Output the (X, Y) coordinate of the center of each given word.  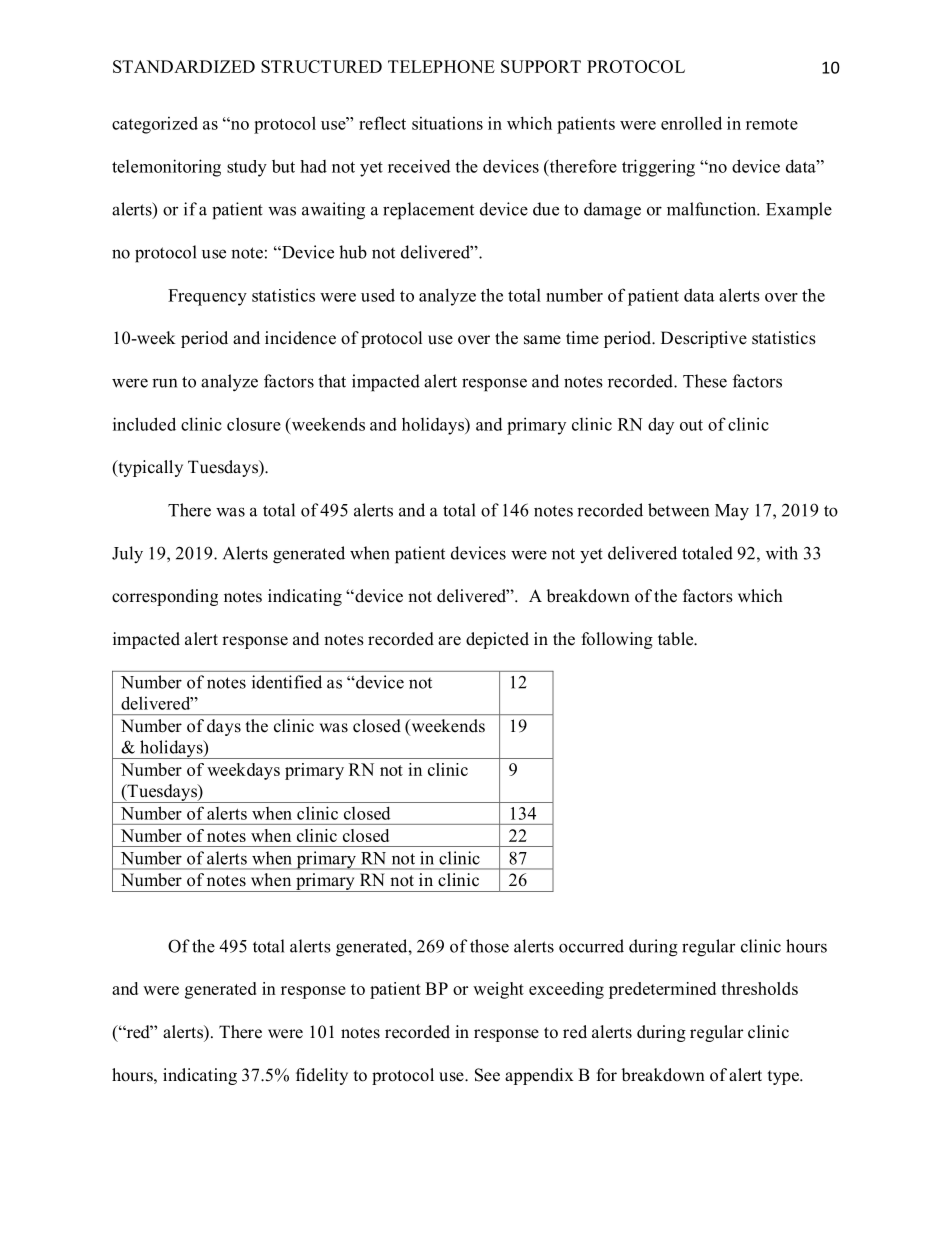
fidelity (322, 1076)
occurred (591, 946)
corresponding (165, 597)
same (542, 340)
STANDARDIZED (184, 66)
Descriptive (704, 339)
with (782, 553)
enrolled (691, 123)
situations (447, 123)
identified (287, 682)
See (487, 1075)
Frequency (207, 297)
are (449, 641)
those (489, 946)
